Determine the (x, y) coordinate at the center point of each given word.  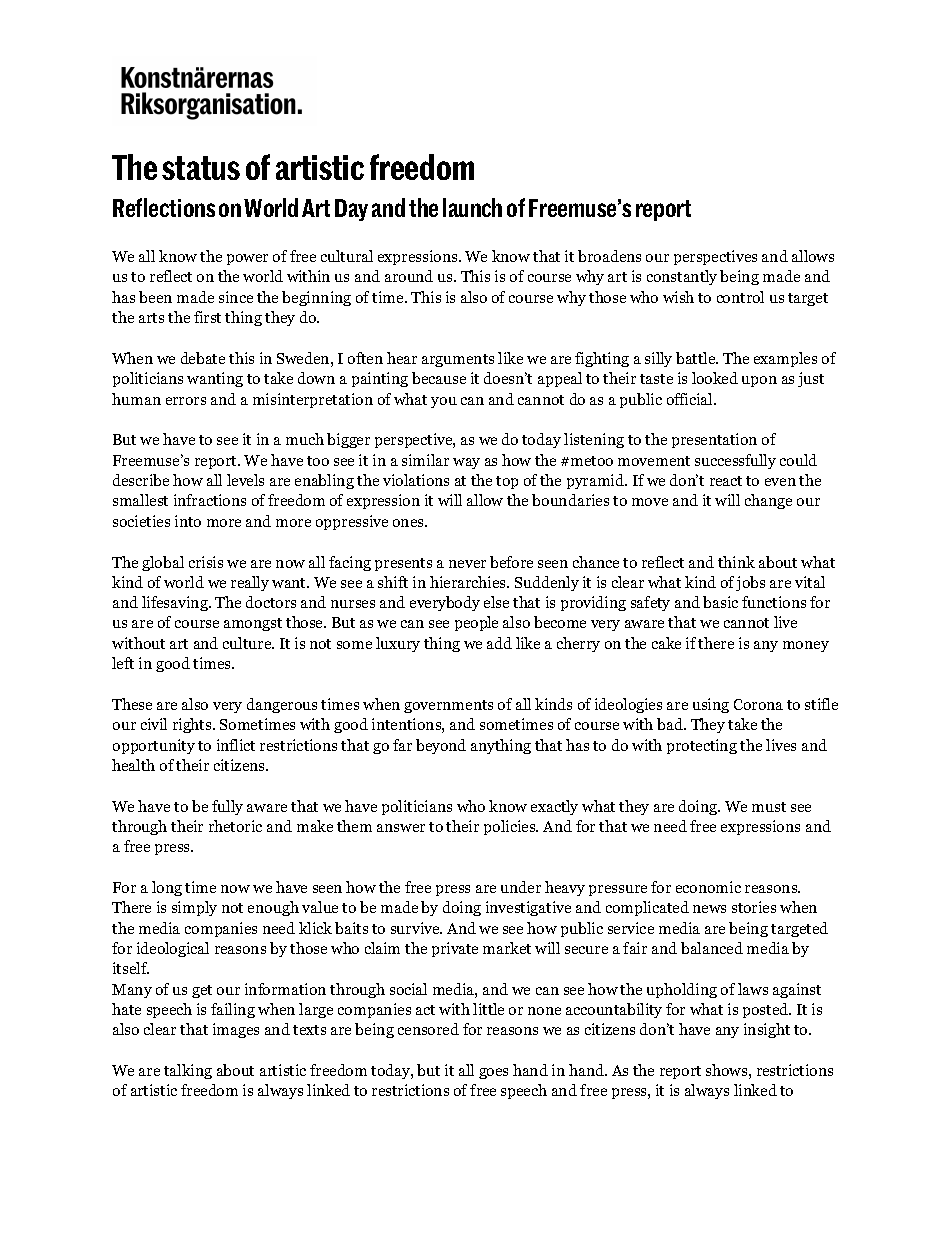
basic (720, 602)
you (444, 402)
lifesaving (176, 603)
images (236, 1030)
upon (759, 381)
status (201, 168)
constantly (682, 277)
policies (511, 827)
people (476, 623)
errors (186, 401)
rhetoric (235, 826)
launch (472, 207)
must (769, 807)
